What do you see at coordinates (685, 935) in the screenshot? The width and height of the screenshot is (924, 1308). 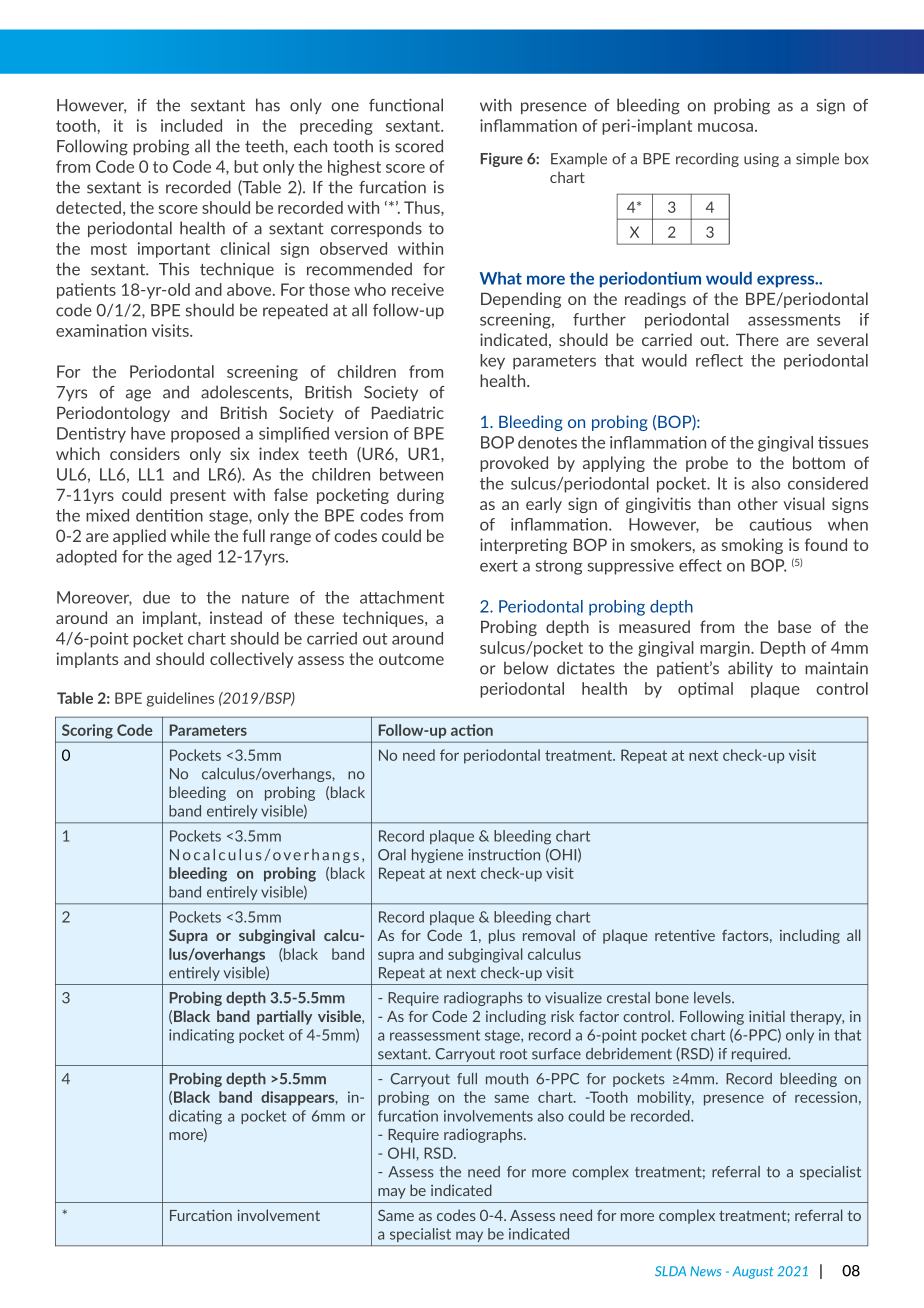 I see `retentive` at bounding box center [685, 935].
